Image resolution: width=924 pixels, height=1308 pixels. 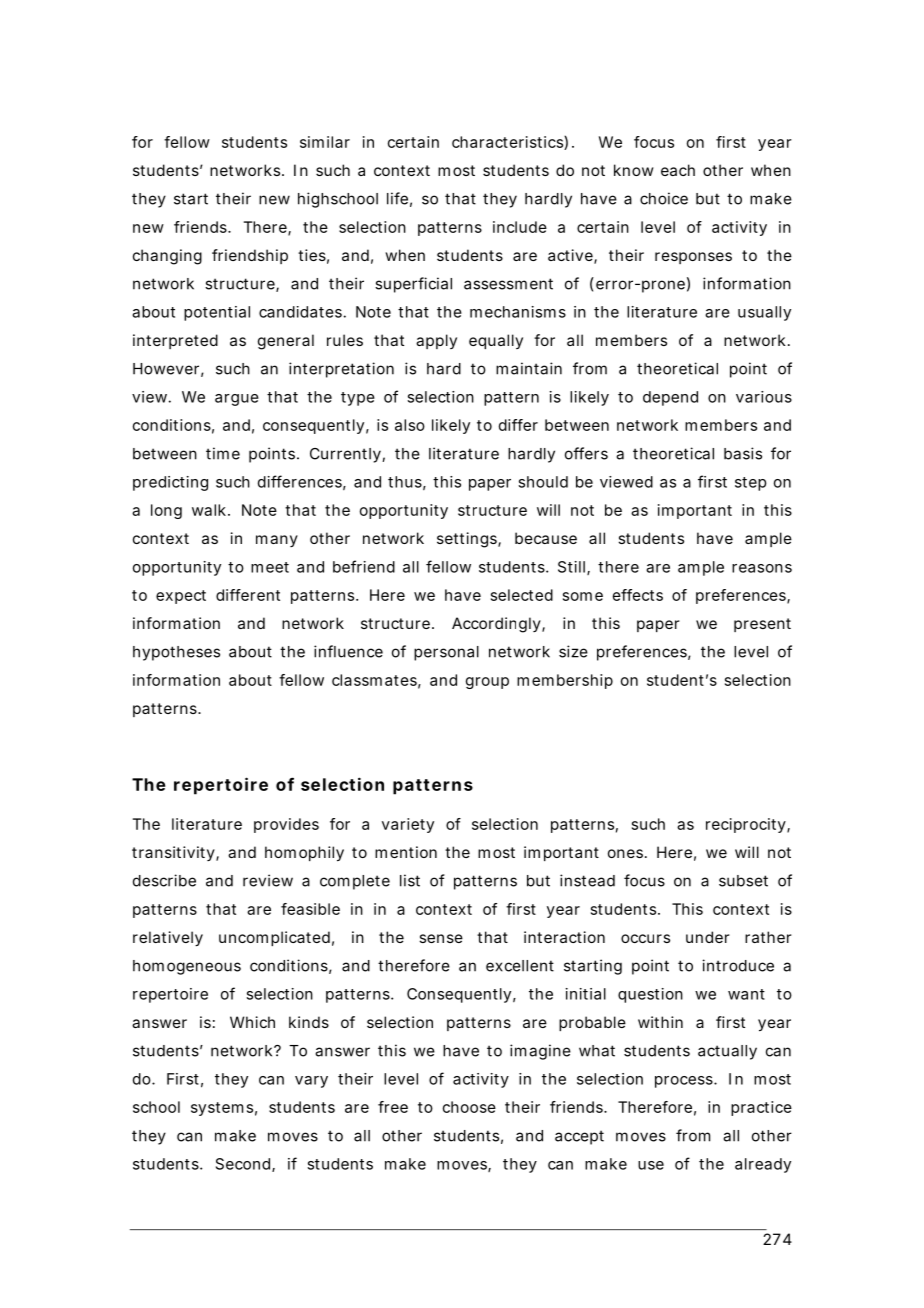 What do you see at coordinates (762, 568) in the document?
I see `reasons` at bounding box center [762, 568].
